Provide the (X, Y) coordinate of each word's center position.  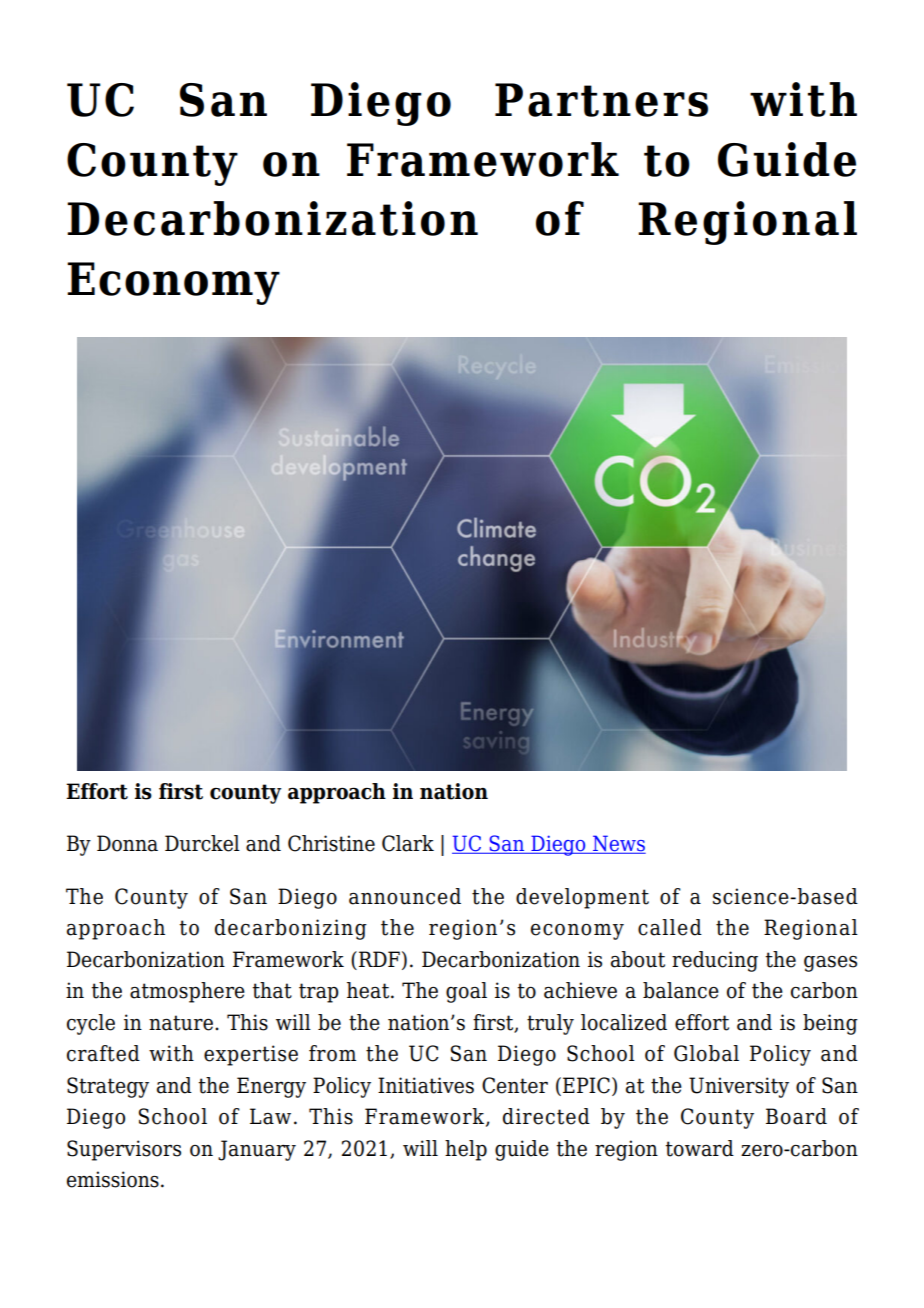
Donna (127, 843)
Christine (331, 843)
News (618, 844)
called (670, 927)
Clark (408, 843)
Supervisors (124, 1150)
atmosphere (187, 992)
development (582, 898)
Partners (601, 100)
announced (405, 896)
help (466, 1150)
